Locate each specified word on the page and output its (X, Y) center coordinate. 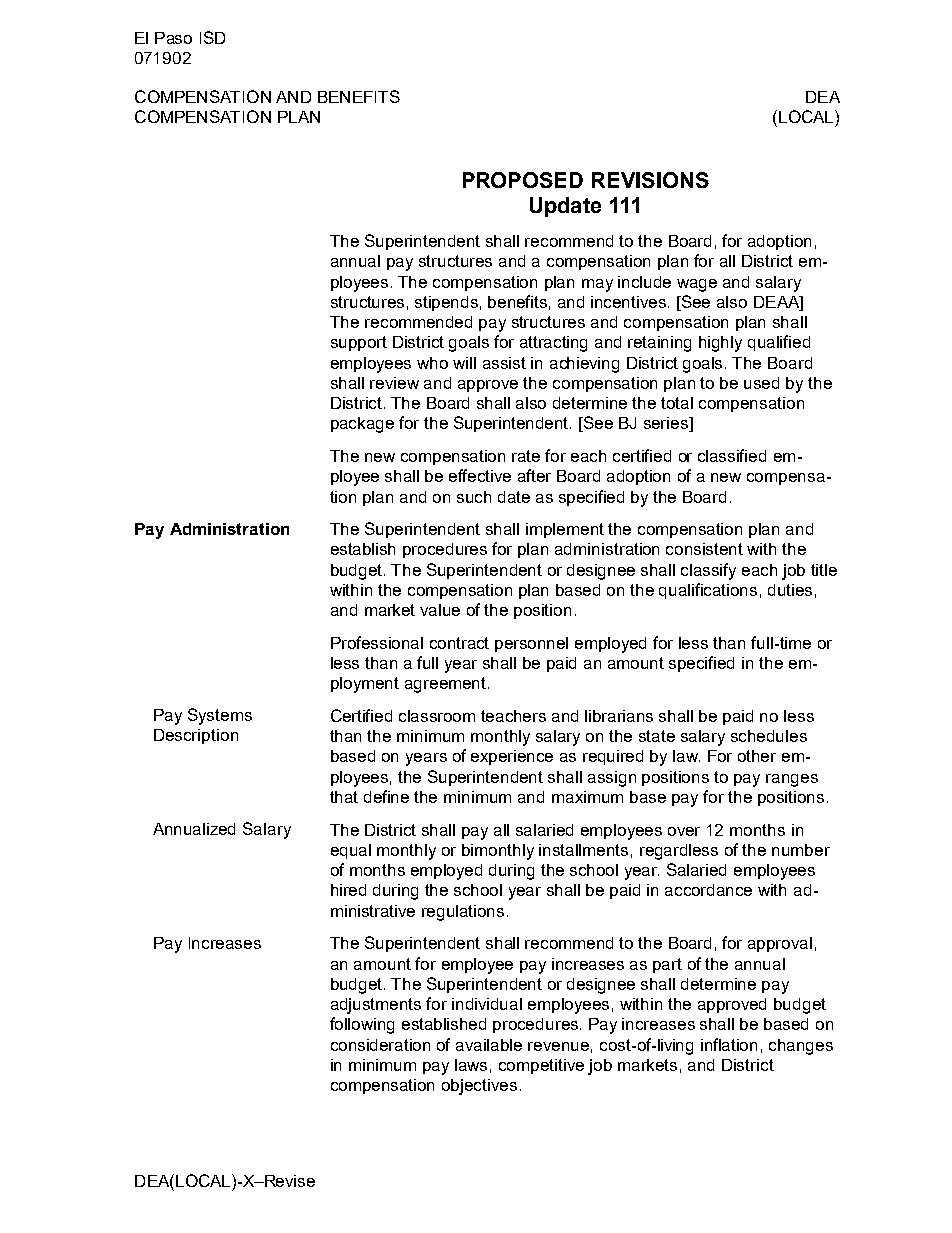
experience (512, 757)
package (362, 425)
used (761, 383)
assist (504, 363)
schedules (769, 736)
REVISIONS (650, 180)
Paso (173, 38)
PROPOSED (523, 180)
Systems (220, 716)
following (362, 1025)
